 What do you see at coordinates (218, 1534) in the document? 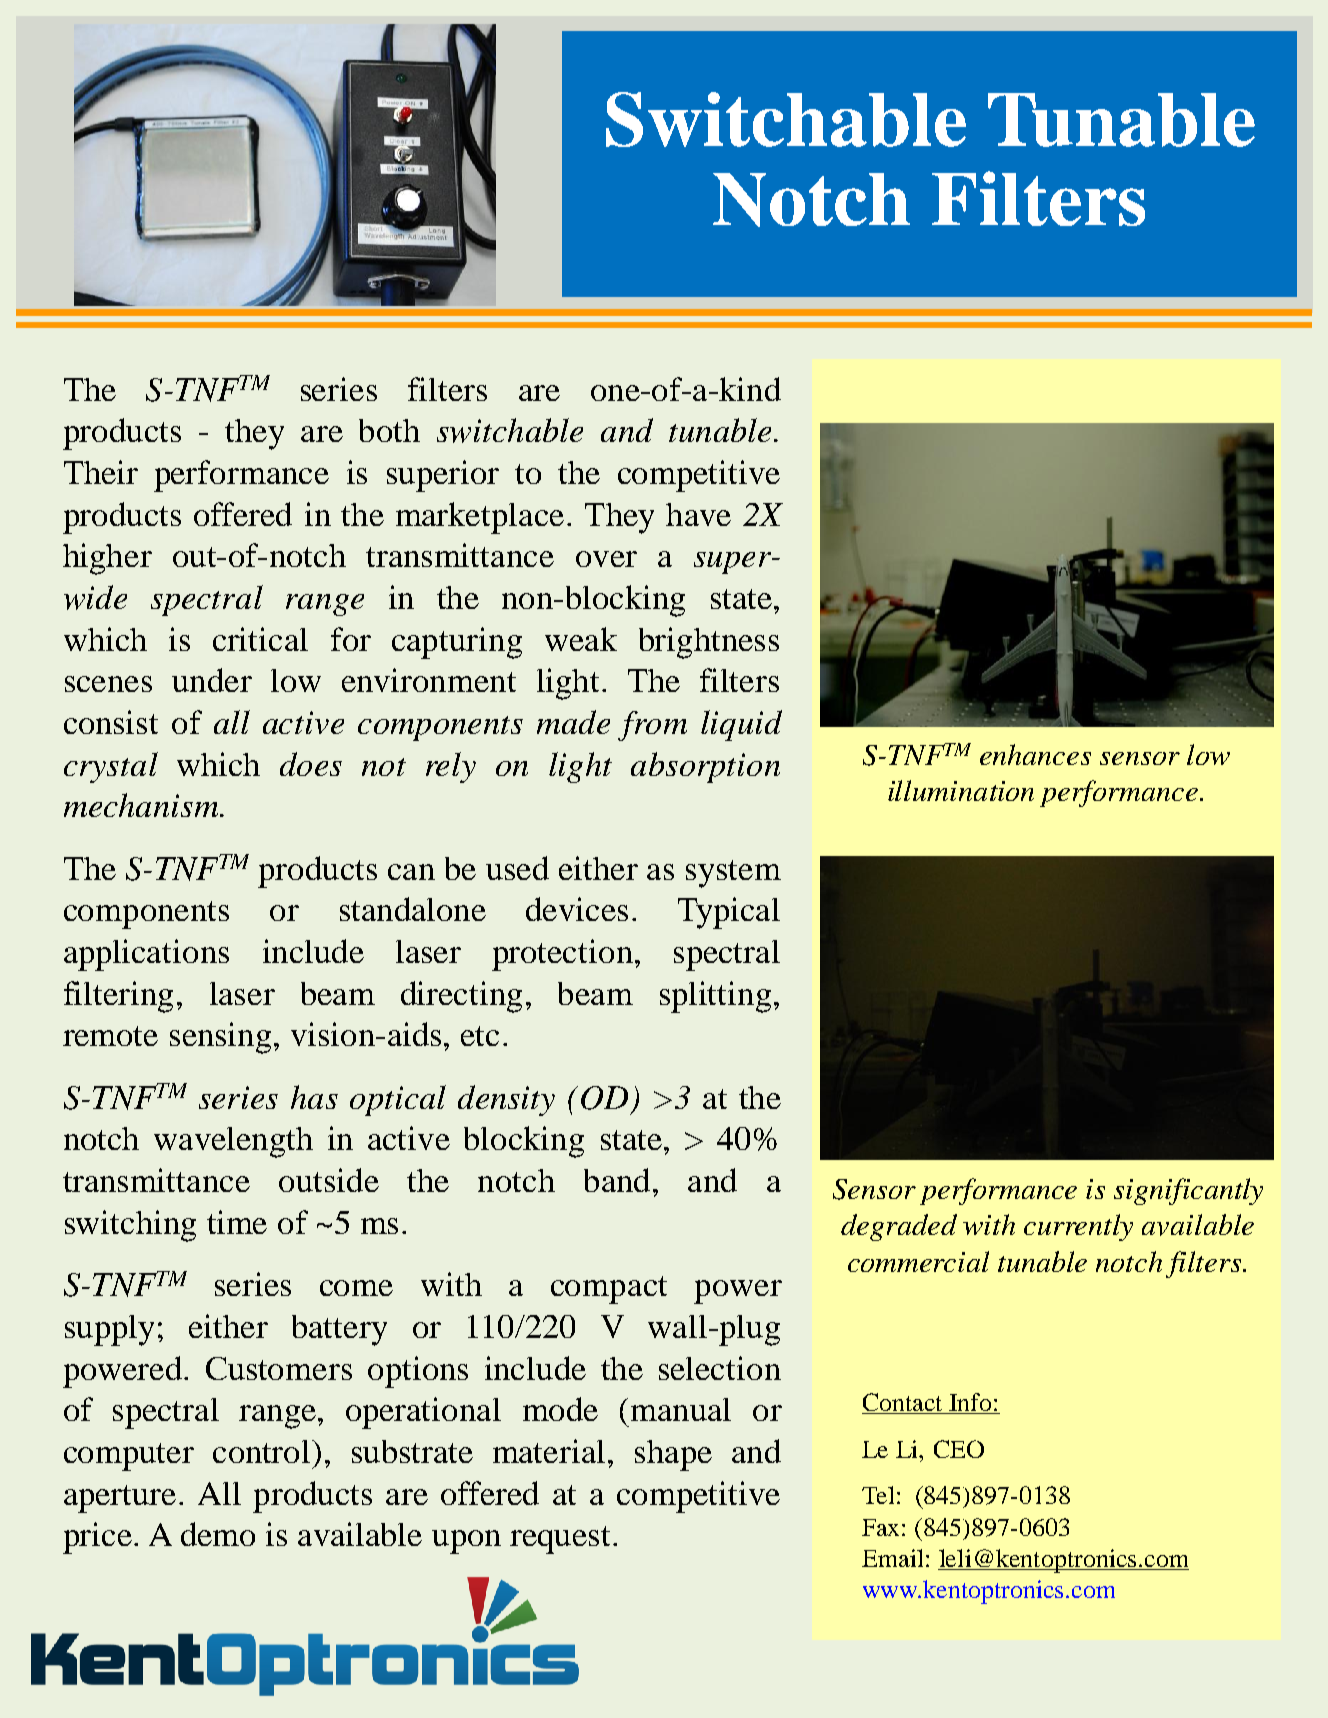
I see `demo` at bounding box center [218, 1534].
